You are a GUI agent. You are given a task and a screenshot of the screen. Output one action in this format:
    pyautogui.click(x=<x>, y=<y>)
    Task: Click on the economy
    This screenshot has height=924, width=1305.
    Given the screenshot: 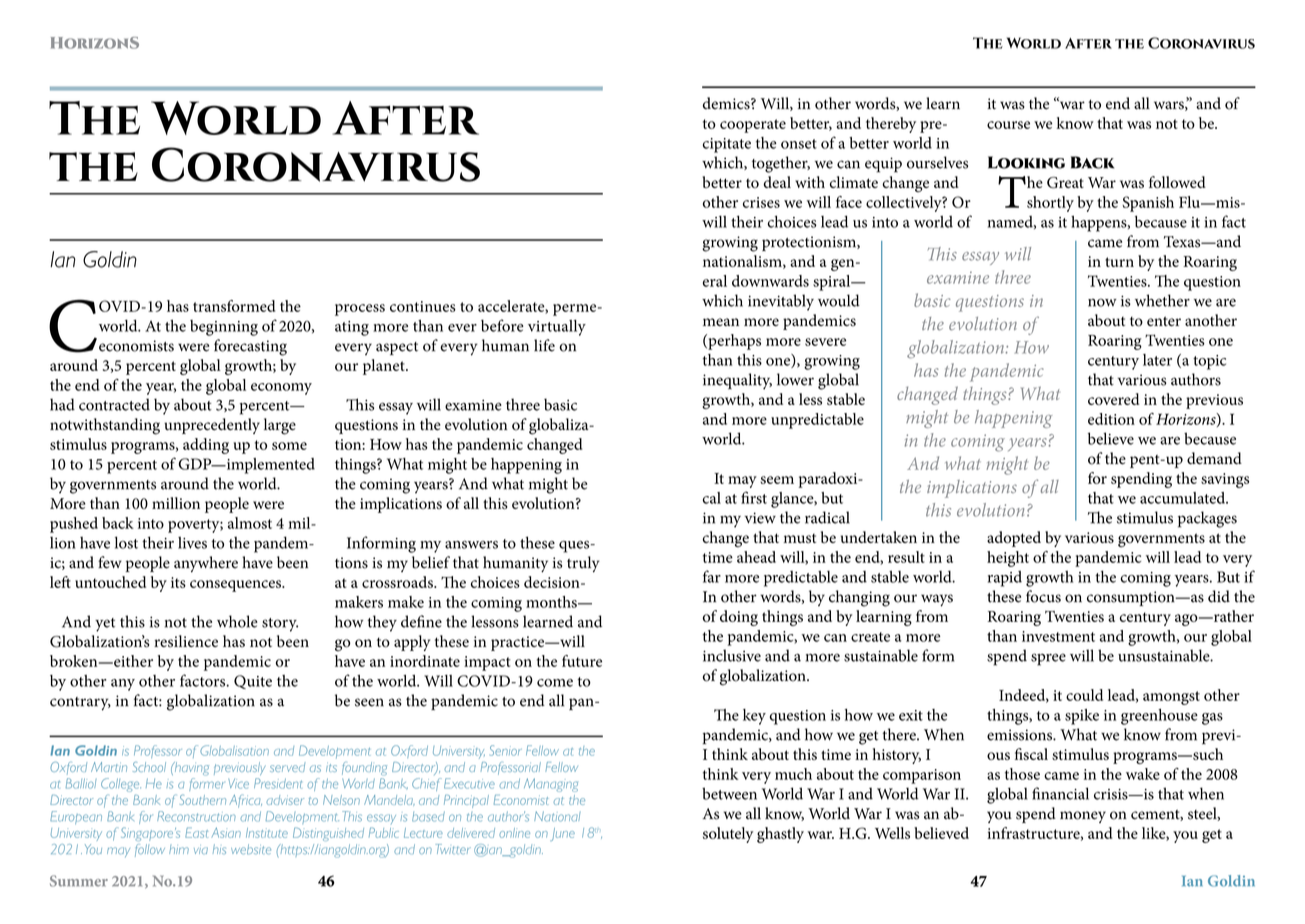 What is the action you would take?
    pyautogui.click(x=281, y=389)
